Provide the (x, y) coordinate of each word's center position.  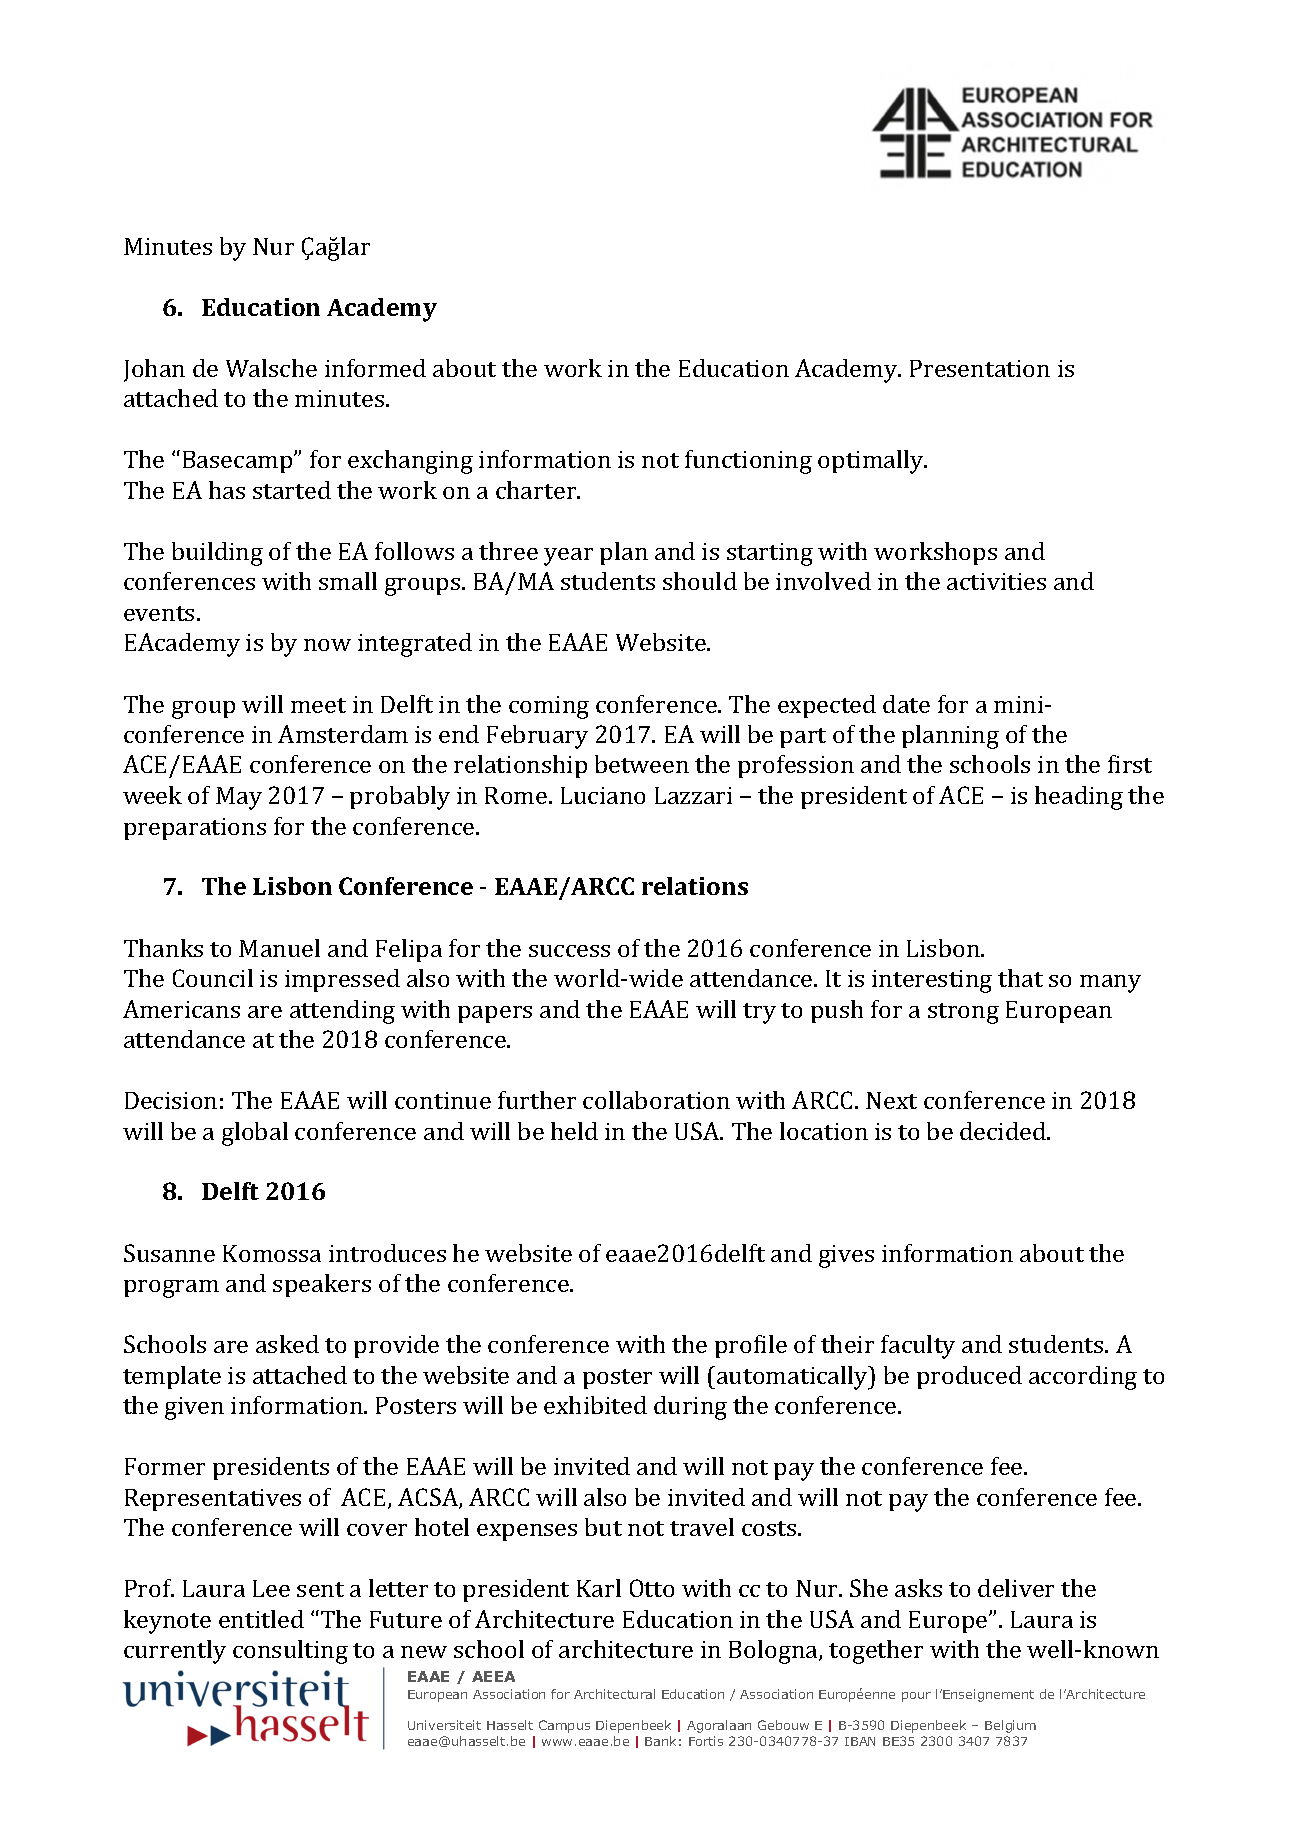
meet (318, 705)
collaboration (656, 1100)
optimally (872, 462)
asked (287, 1344)
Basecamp (239, 462)
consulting (290, 1652)
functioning (748, 462)
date (906, 704)
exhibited (595, 1405)
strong (963, 1013)
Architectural (614, 1694)
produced (969, 1377)
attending (342, 1012)
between (642, 764)
